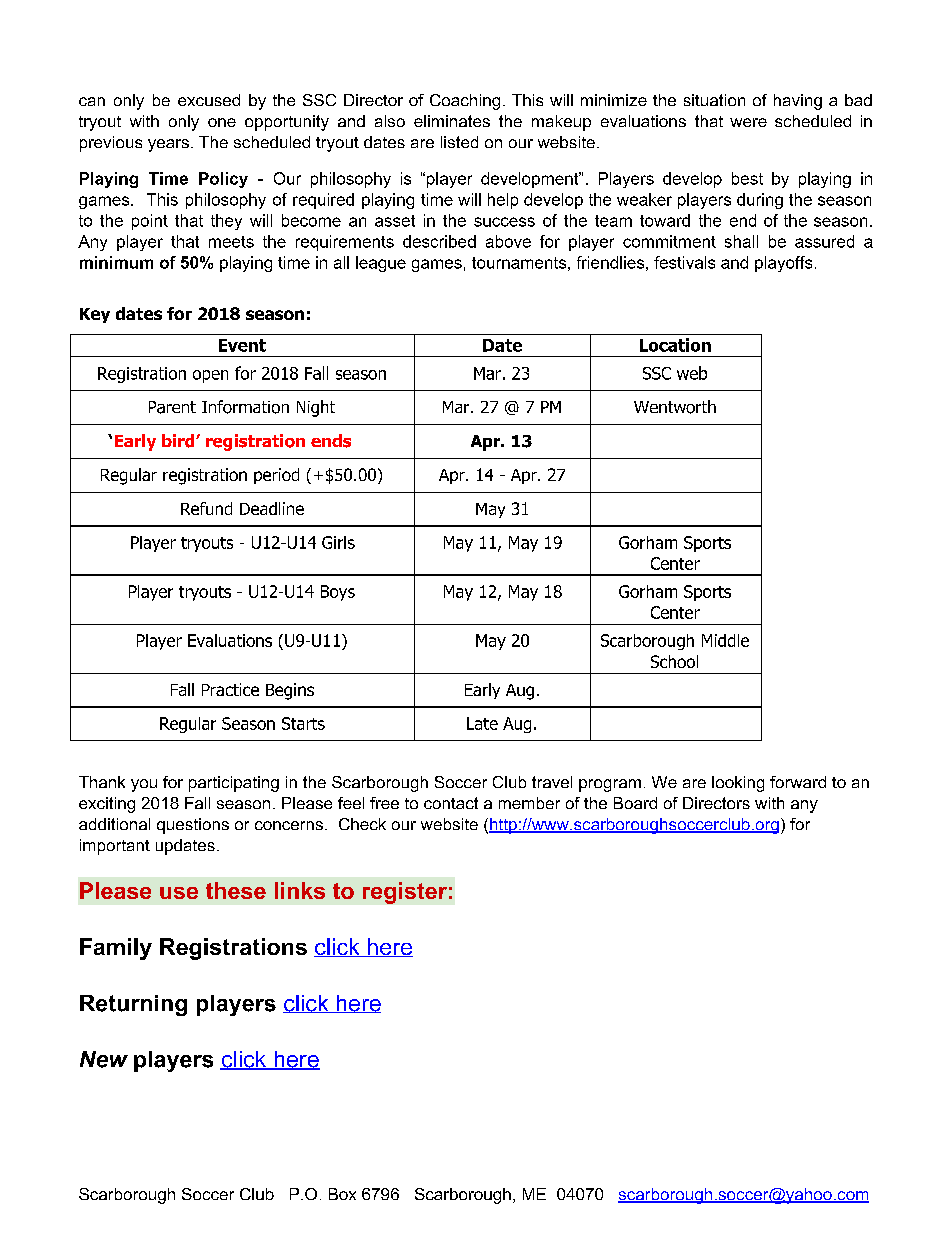 This screenshot has height=1233, width=952. What do you see at coordinates (168, 145) in the screenshot?
I see `years` at bounding box center [168, 145].
